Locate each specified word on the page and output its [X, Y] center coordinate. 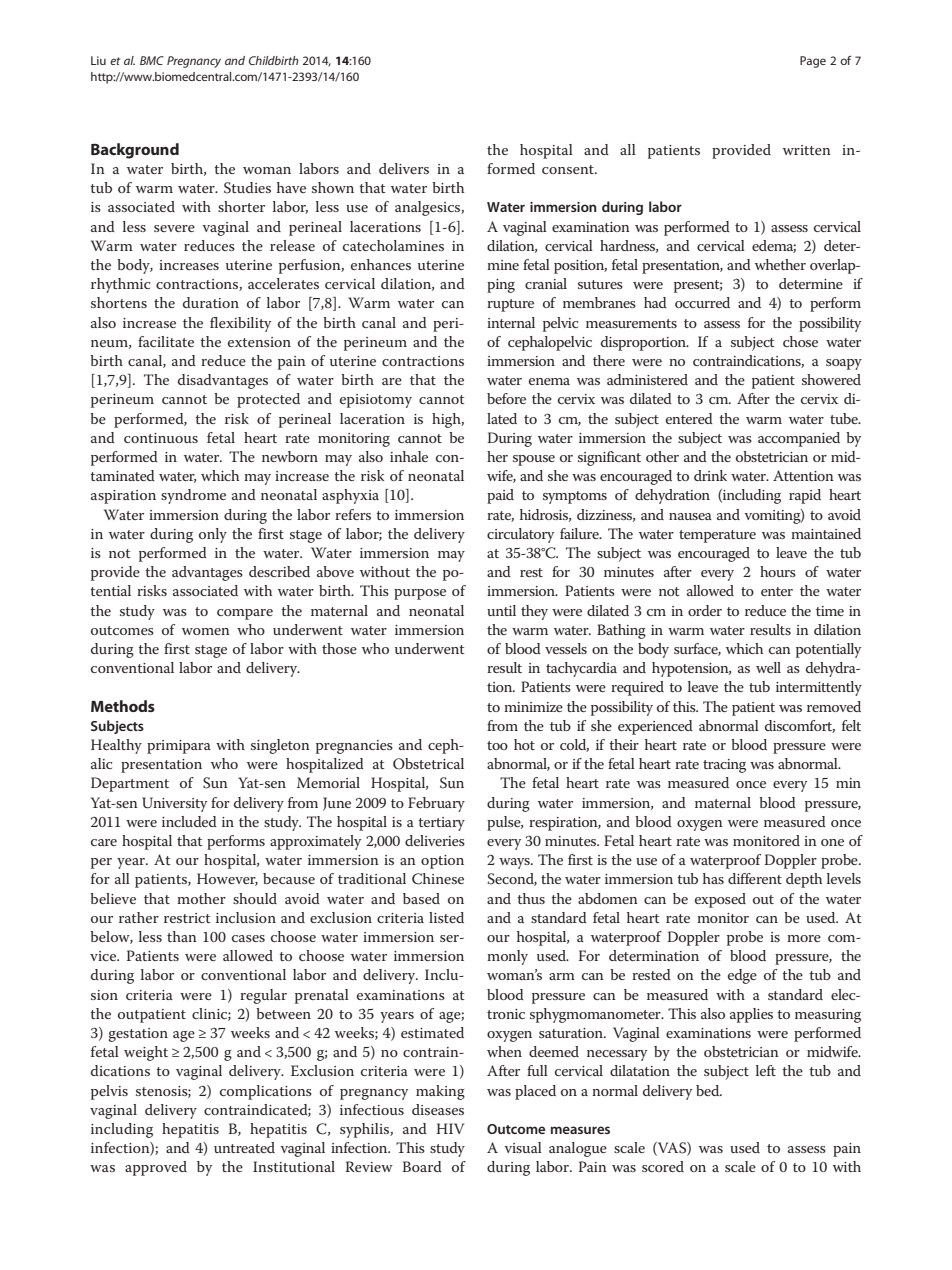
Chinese [438, 879]
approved [156, 1168]
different [755, 878]
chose [800, 341]
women [206, 631]
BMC [152, 60]
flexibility [240, 324]
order [705, 610]
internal [511, 322]
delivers [404, 168]
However [227, 879]
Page [813, 62]
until [501, 610]
